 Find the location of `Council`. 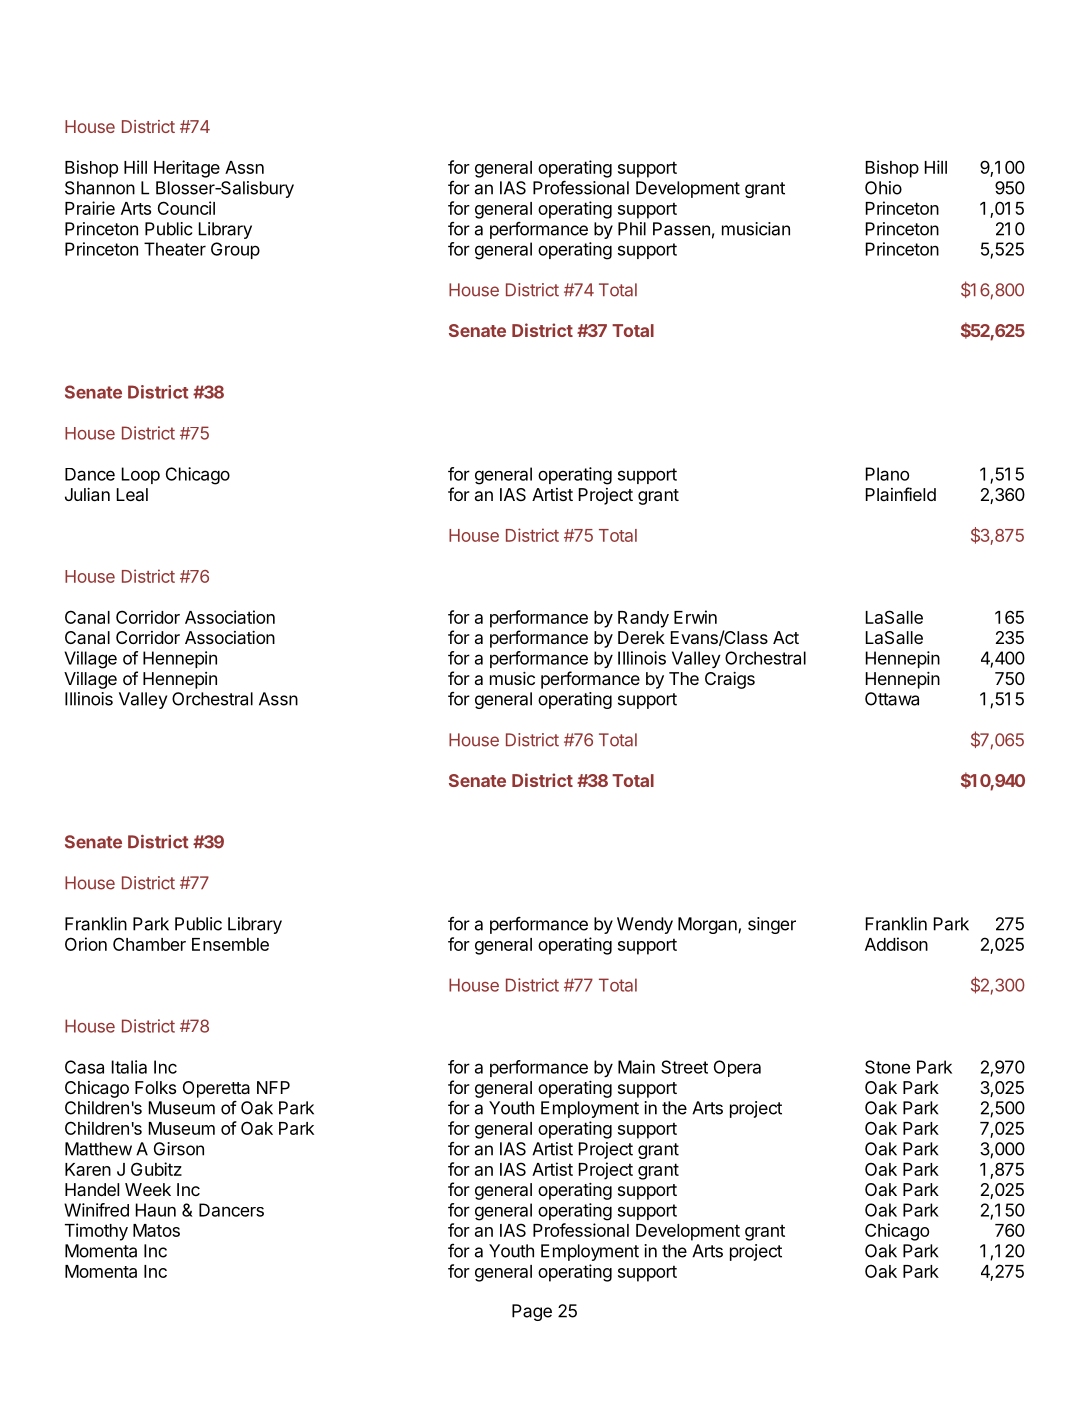

Council is located at coordinates (186, 208).
